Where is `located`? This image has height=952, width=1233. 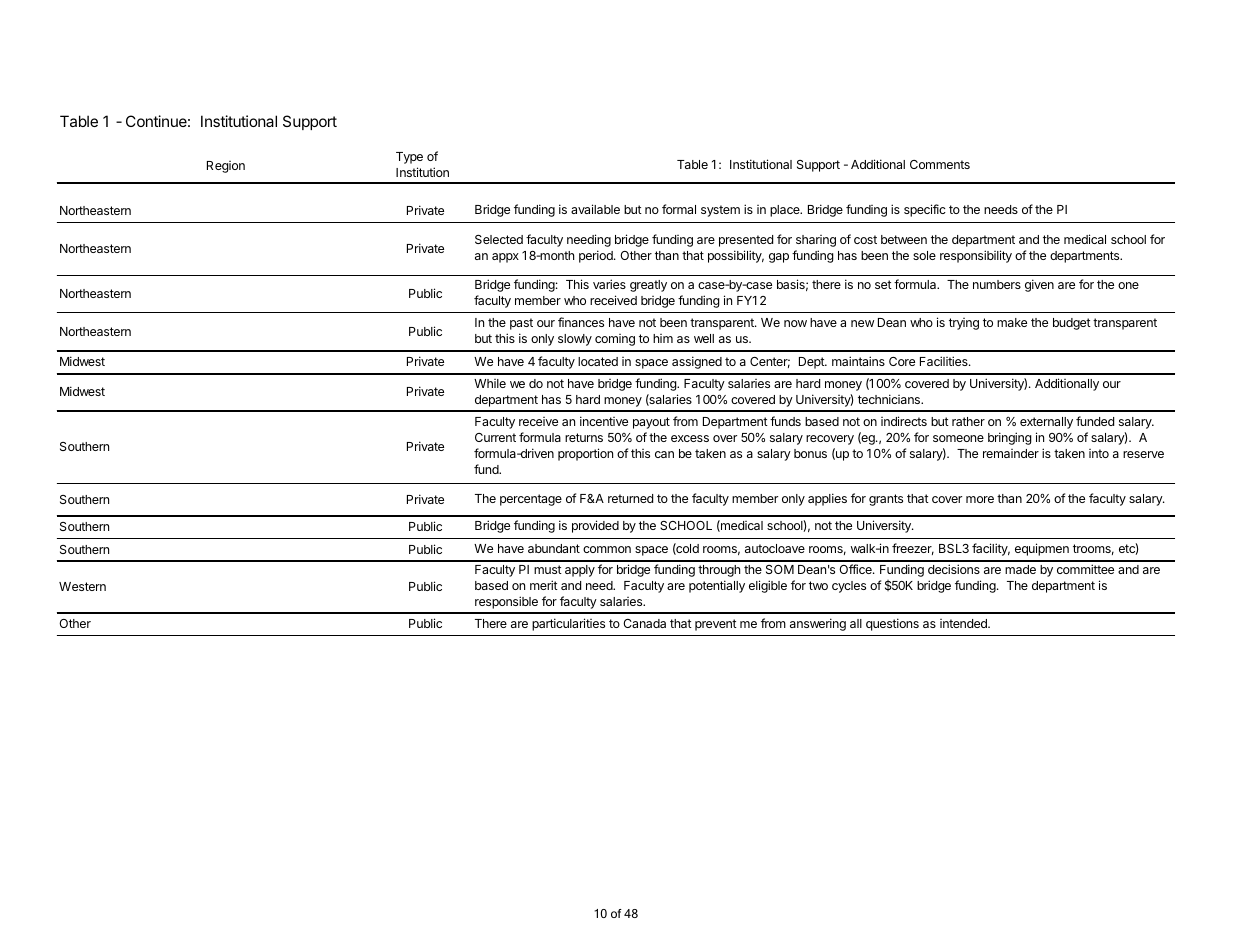 located is located at coordinates (598, 361).
